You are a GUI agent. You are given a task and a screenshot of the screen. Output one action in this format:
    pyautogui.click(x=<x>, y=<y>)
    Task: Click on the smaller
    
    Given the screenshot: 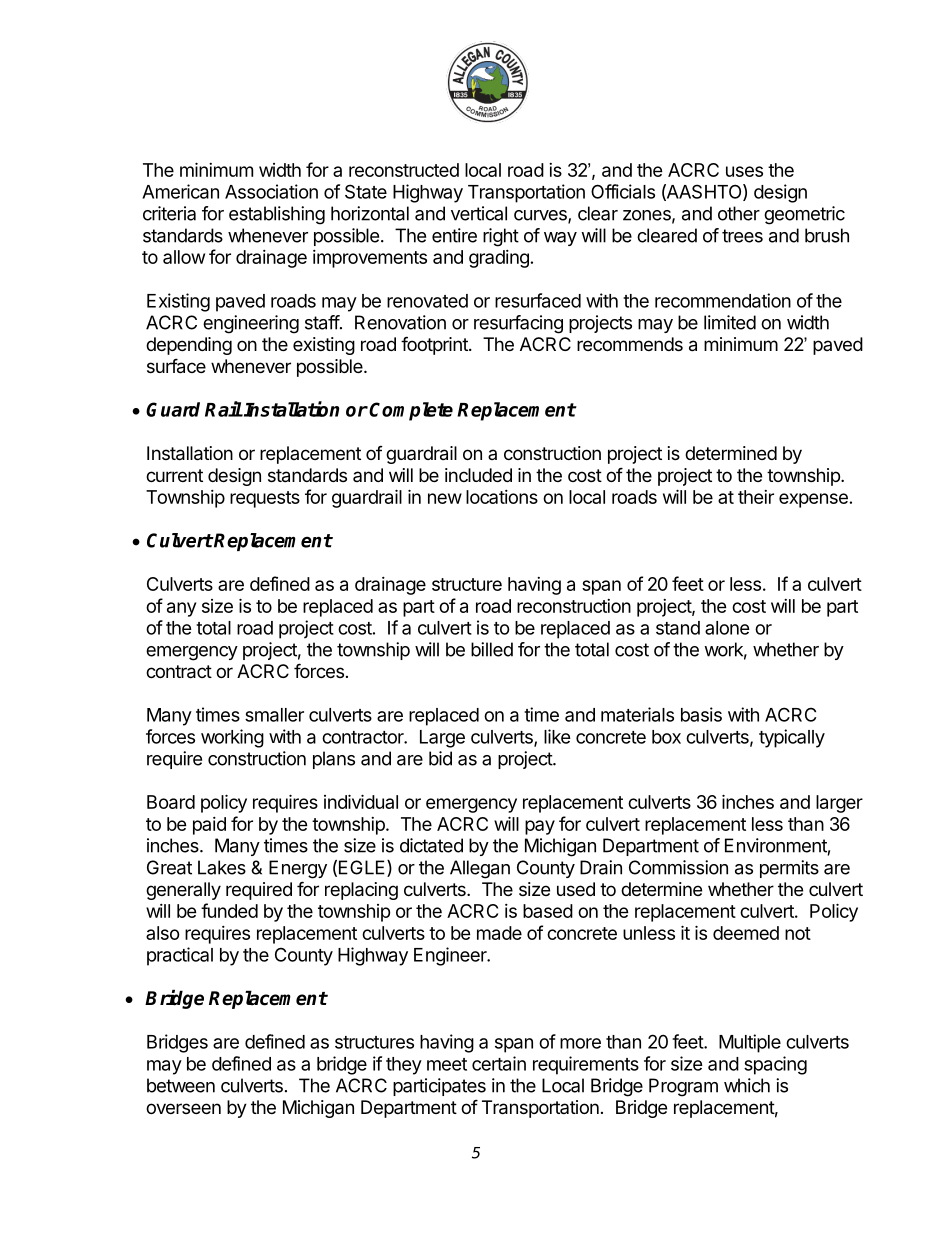 What is the action you would take?
    pyautogui.click(x=274, y=715)
